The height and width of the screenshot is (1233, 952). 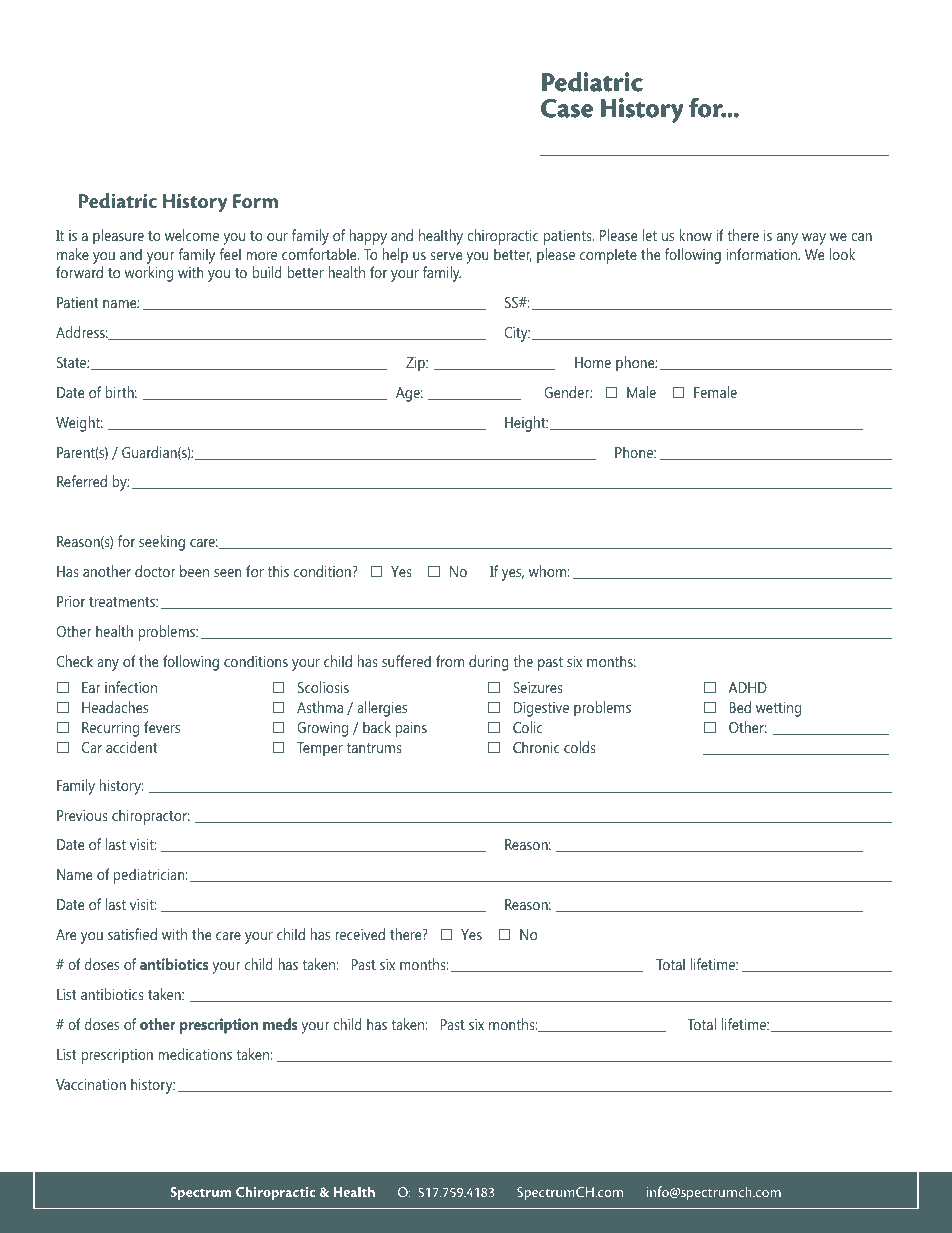 I want to click on doctor, so click(x=155, y=571).
